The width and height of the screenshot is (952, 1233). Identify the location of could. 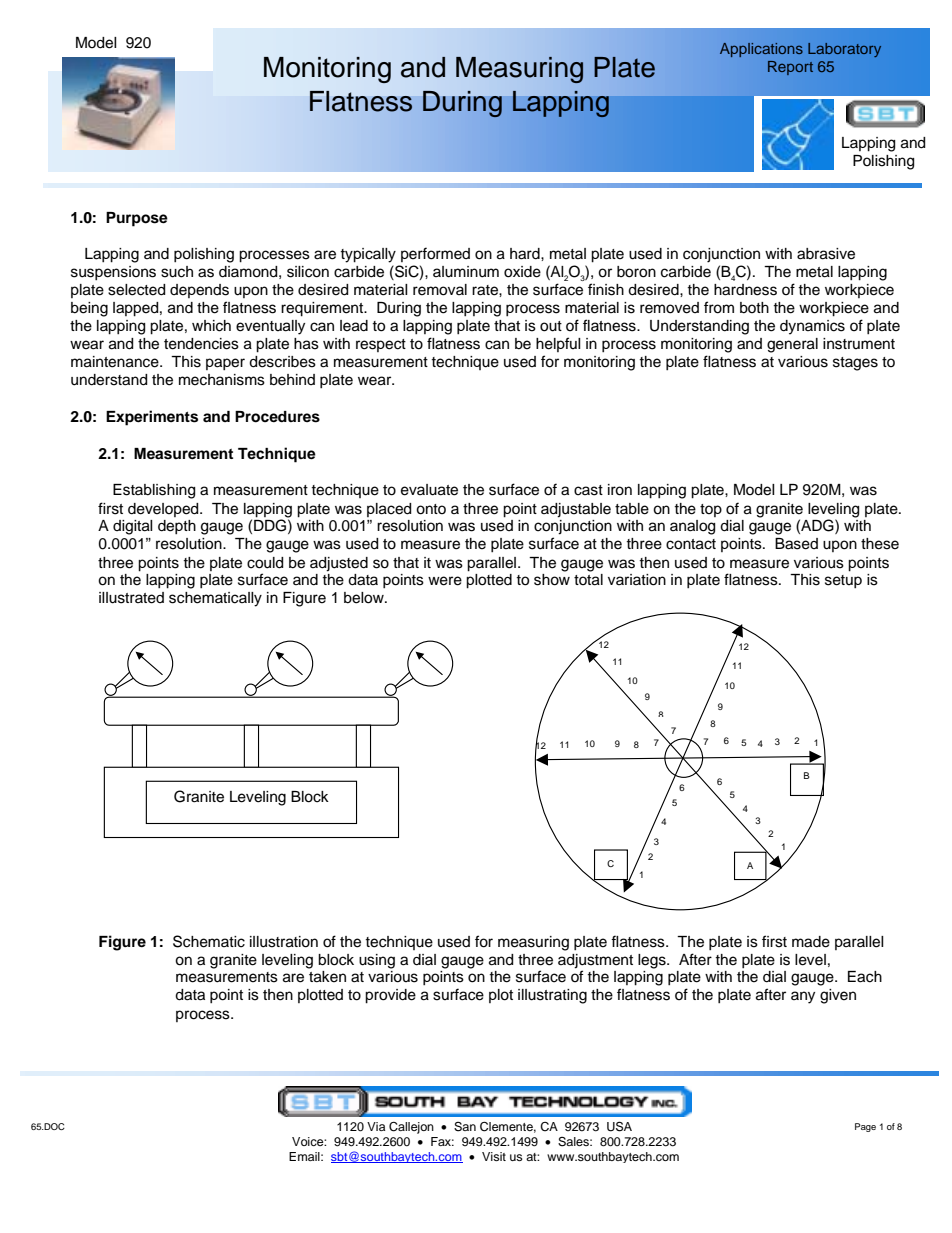
(265, 563).
